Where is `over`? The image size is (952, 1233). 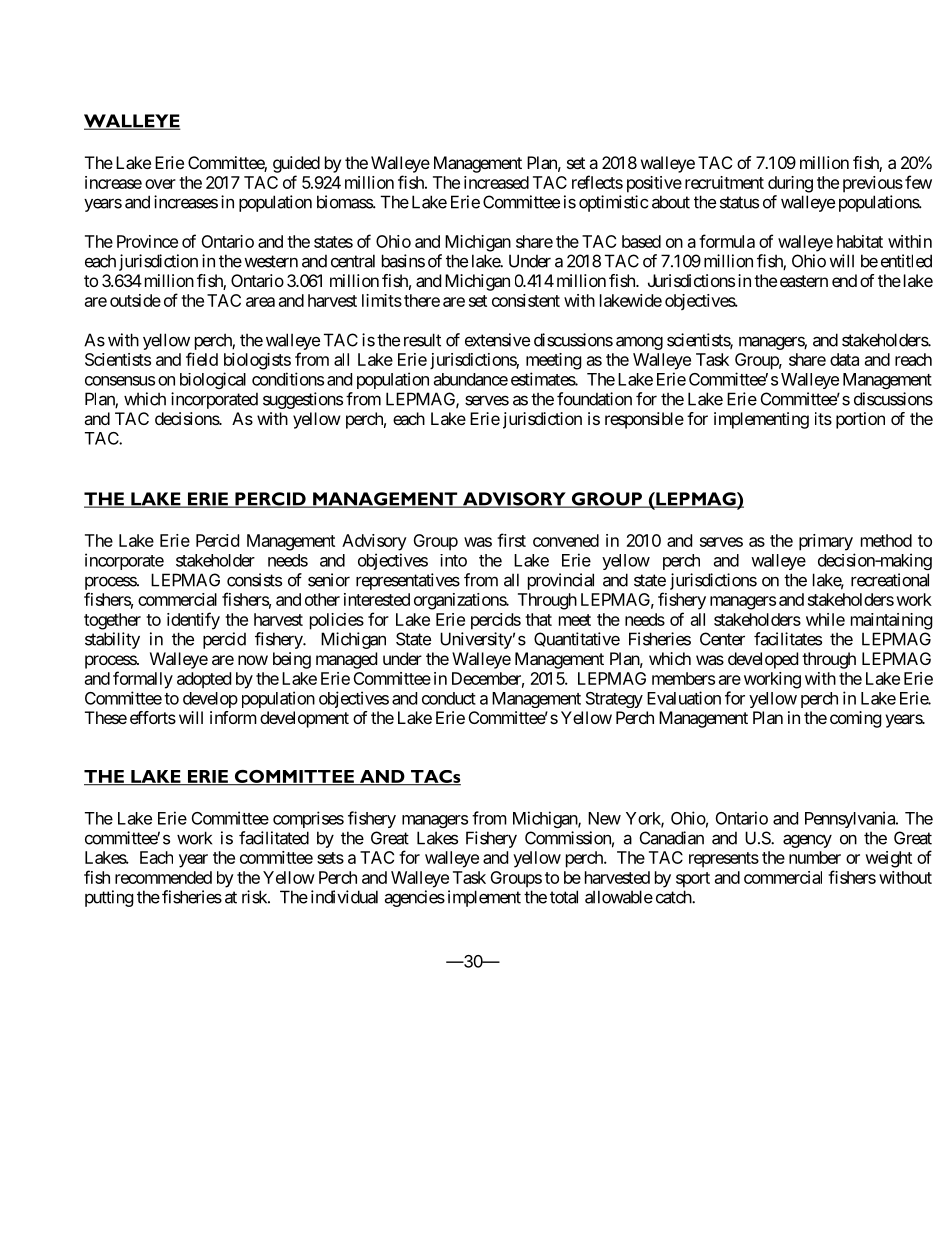 over is located at coordinates (160, 184).
